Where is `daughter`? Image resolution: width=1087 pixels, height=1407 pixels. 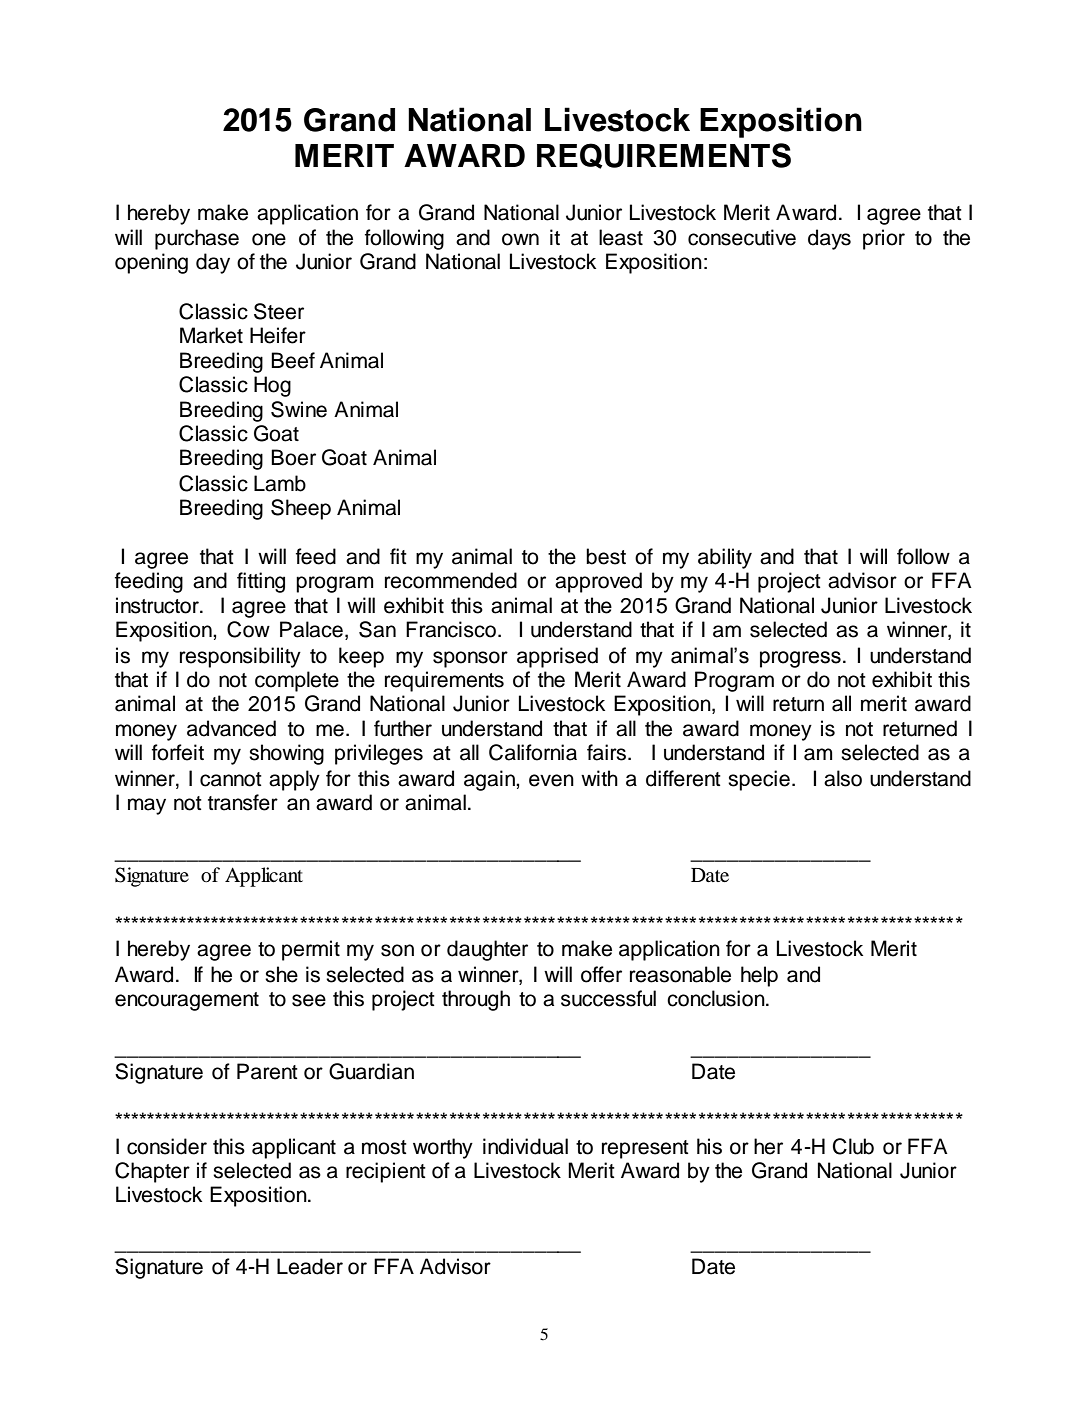 daughter is located at coordinates (487, 950).
